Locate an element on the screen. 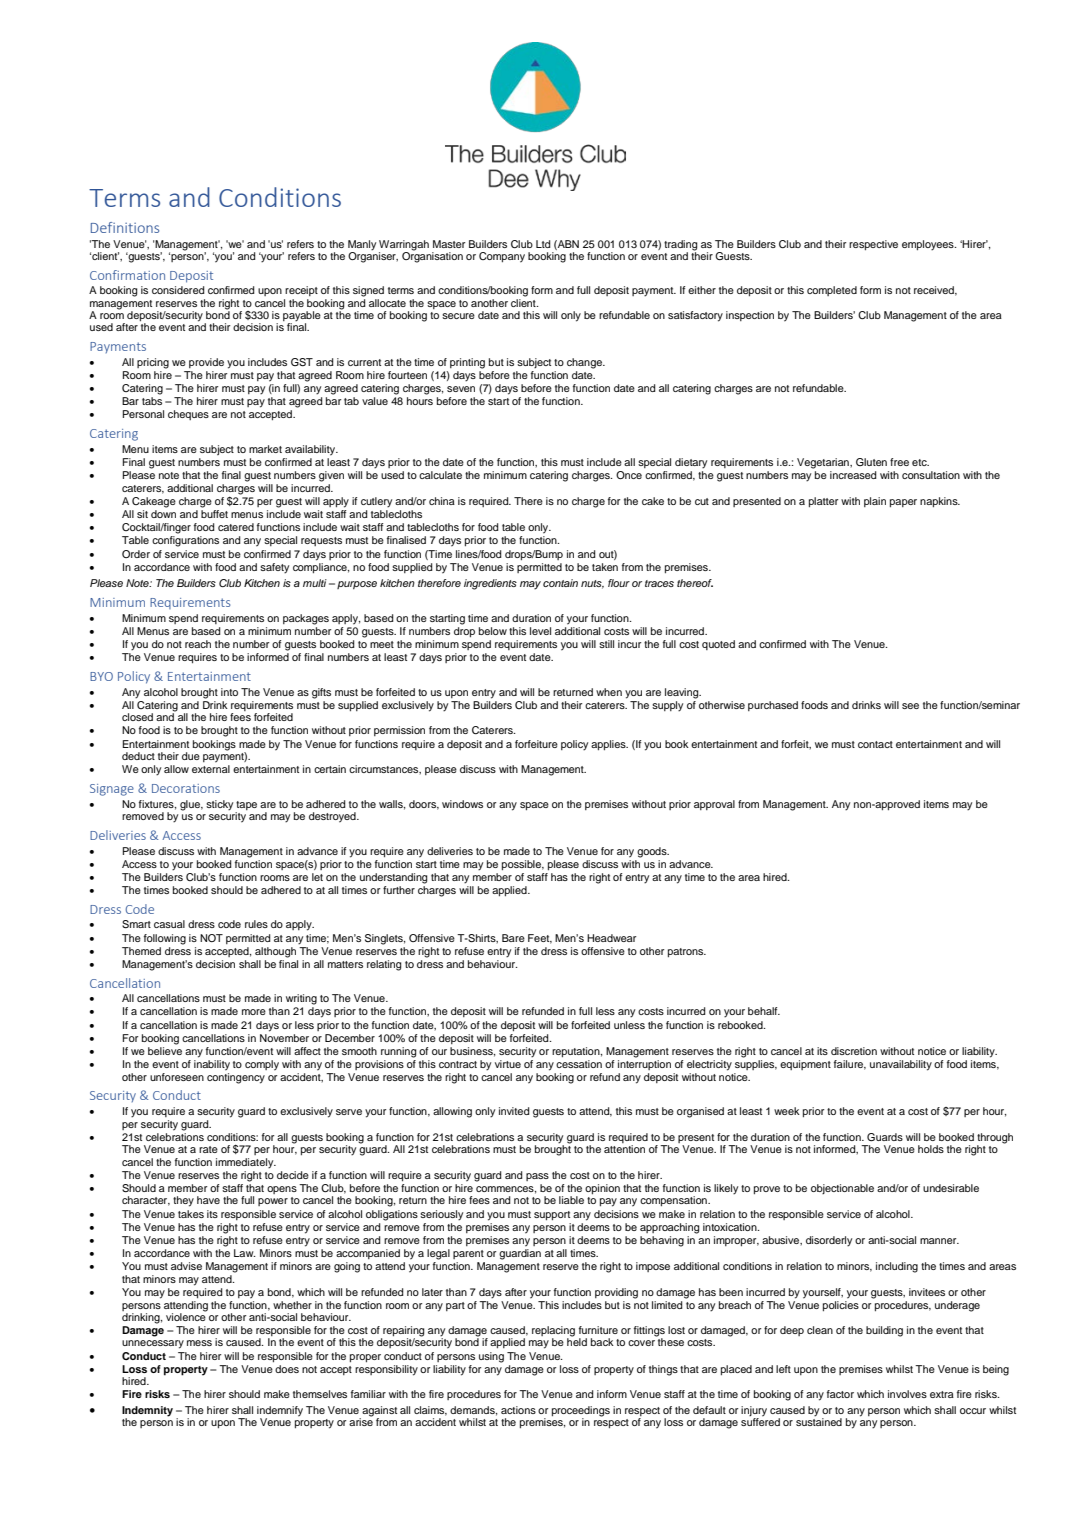  Once is located at coordinates (629, 475).
